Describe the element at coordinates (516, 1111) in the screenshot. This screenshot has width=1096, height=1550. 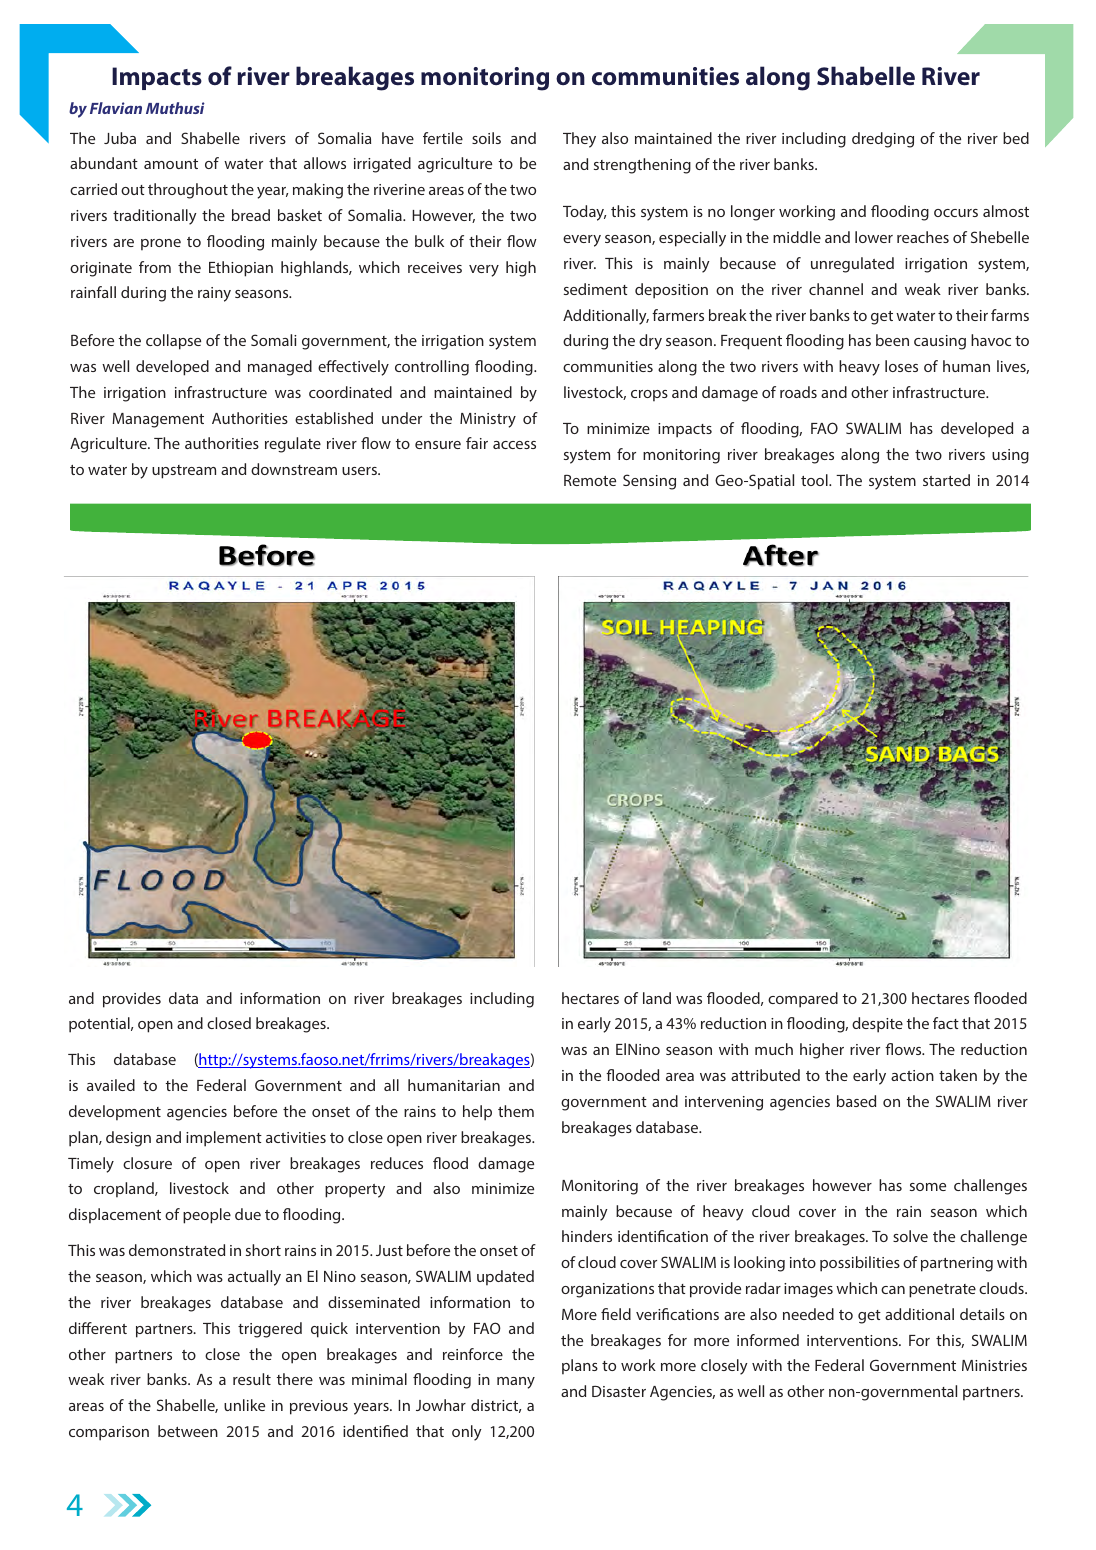
I see `them` at that location.
